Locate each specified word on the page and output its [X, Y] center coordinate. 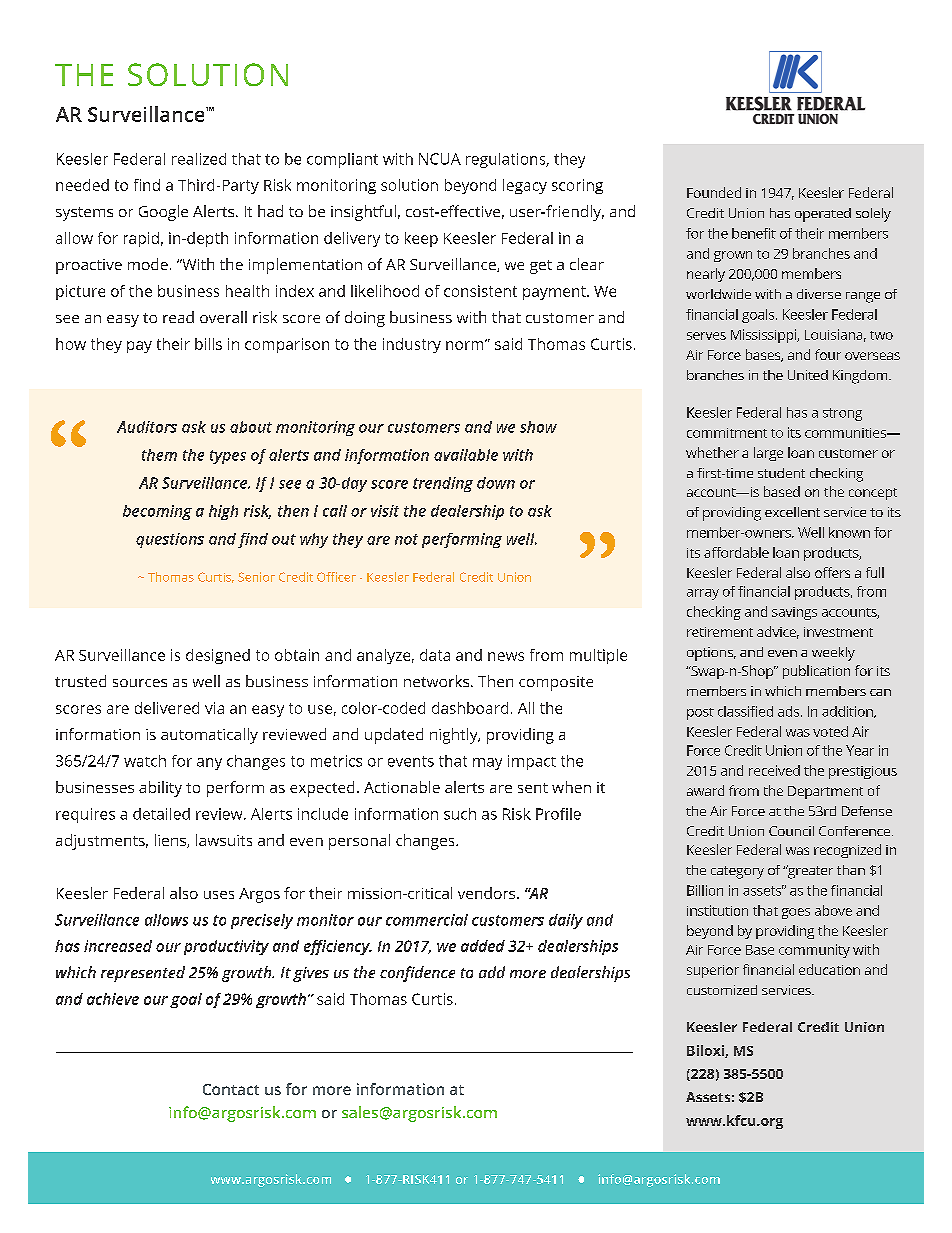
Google [163, 213]
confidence [417, 974]
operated [823, 215]
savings [794, 613]
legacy [525, 186]
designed [218, 656]
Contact [231, 1089]
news [506, 656]
